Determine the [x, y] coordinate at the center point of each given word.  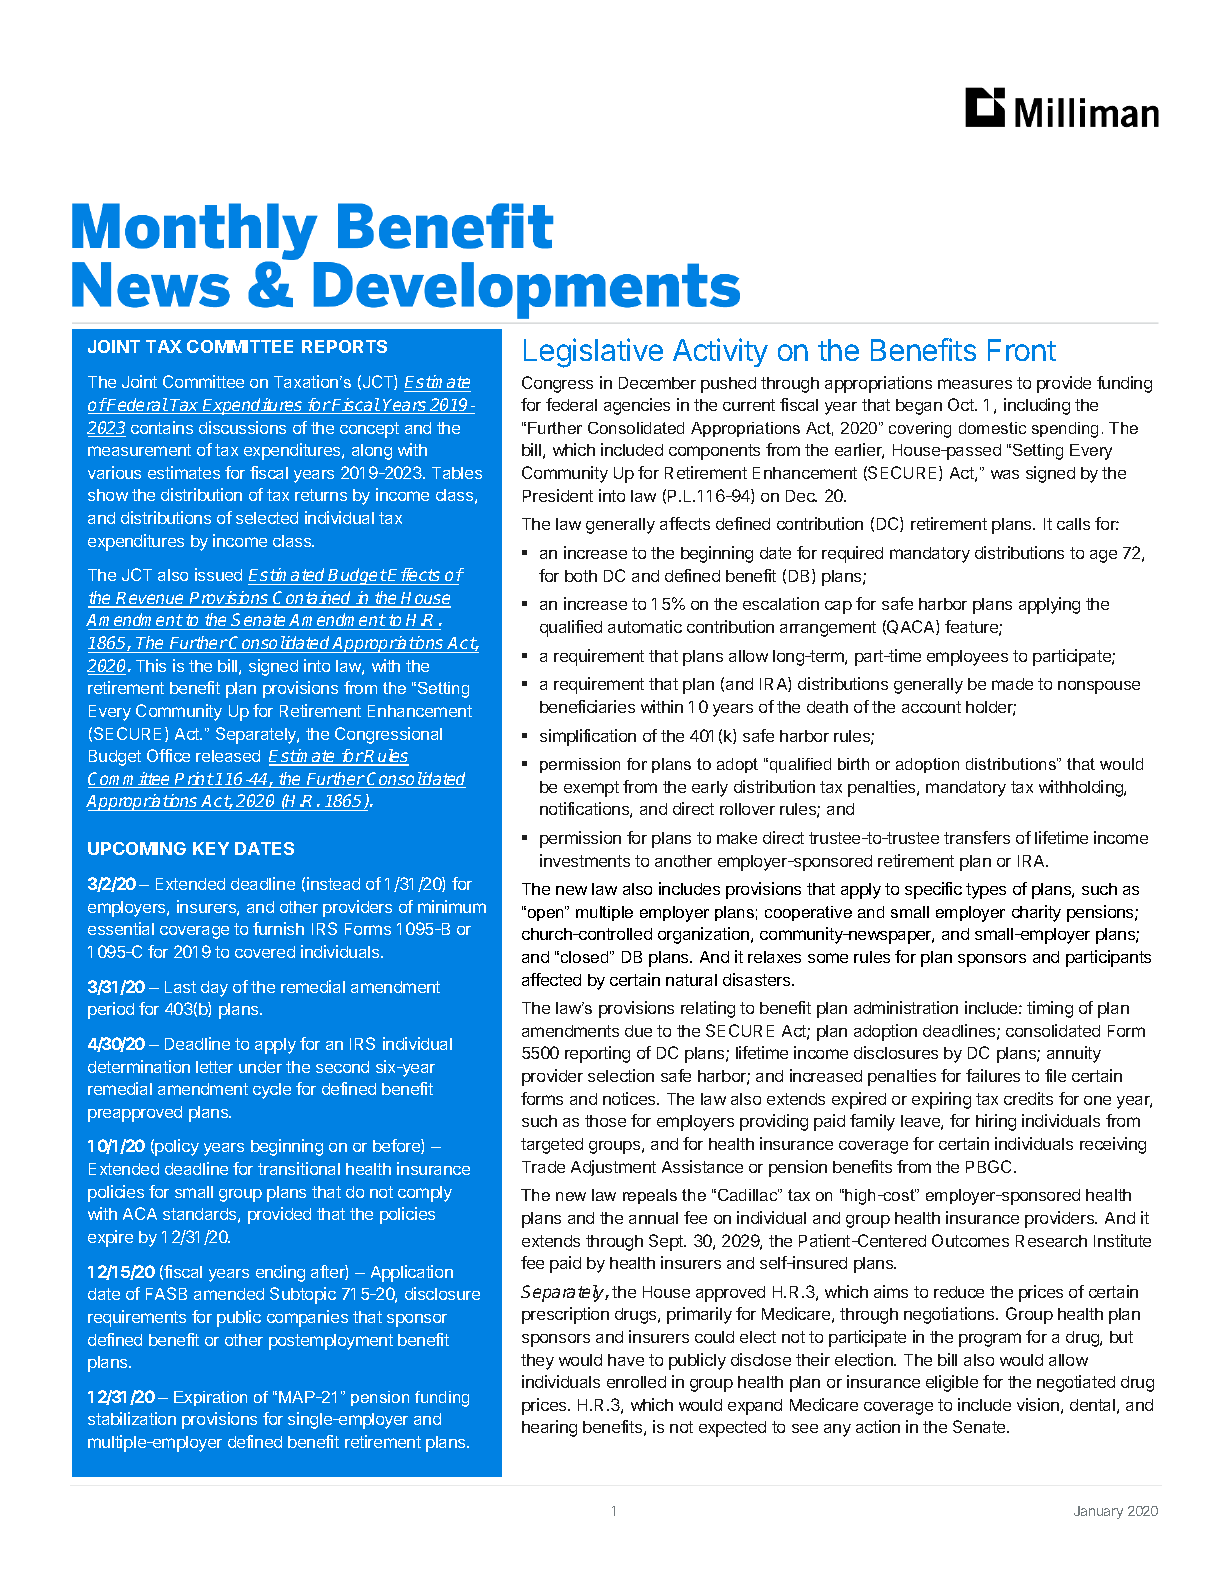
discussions [242, 427]
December [657, 383]
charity [1036, 913]
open [545, 914]
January [1098, 1512]
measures [975, 384]
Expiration [210, 1398]
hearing [549, 1428]
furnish [278, 928]
